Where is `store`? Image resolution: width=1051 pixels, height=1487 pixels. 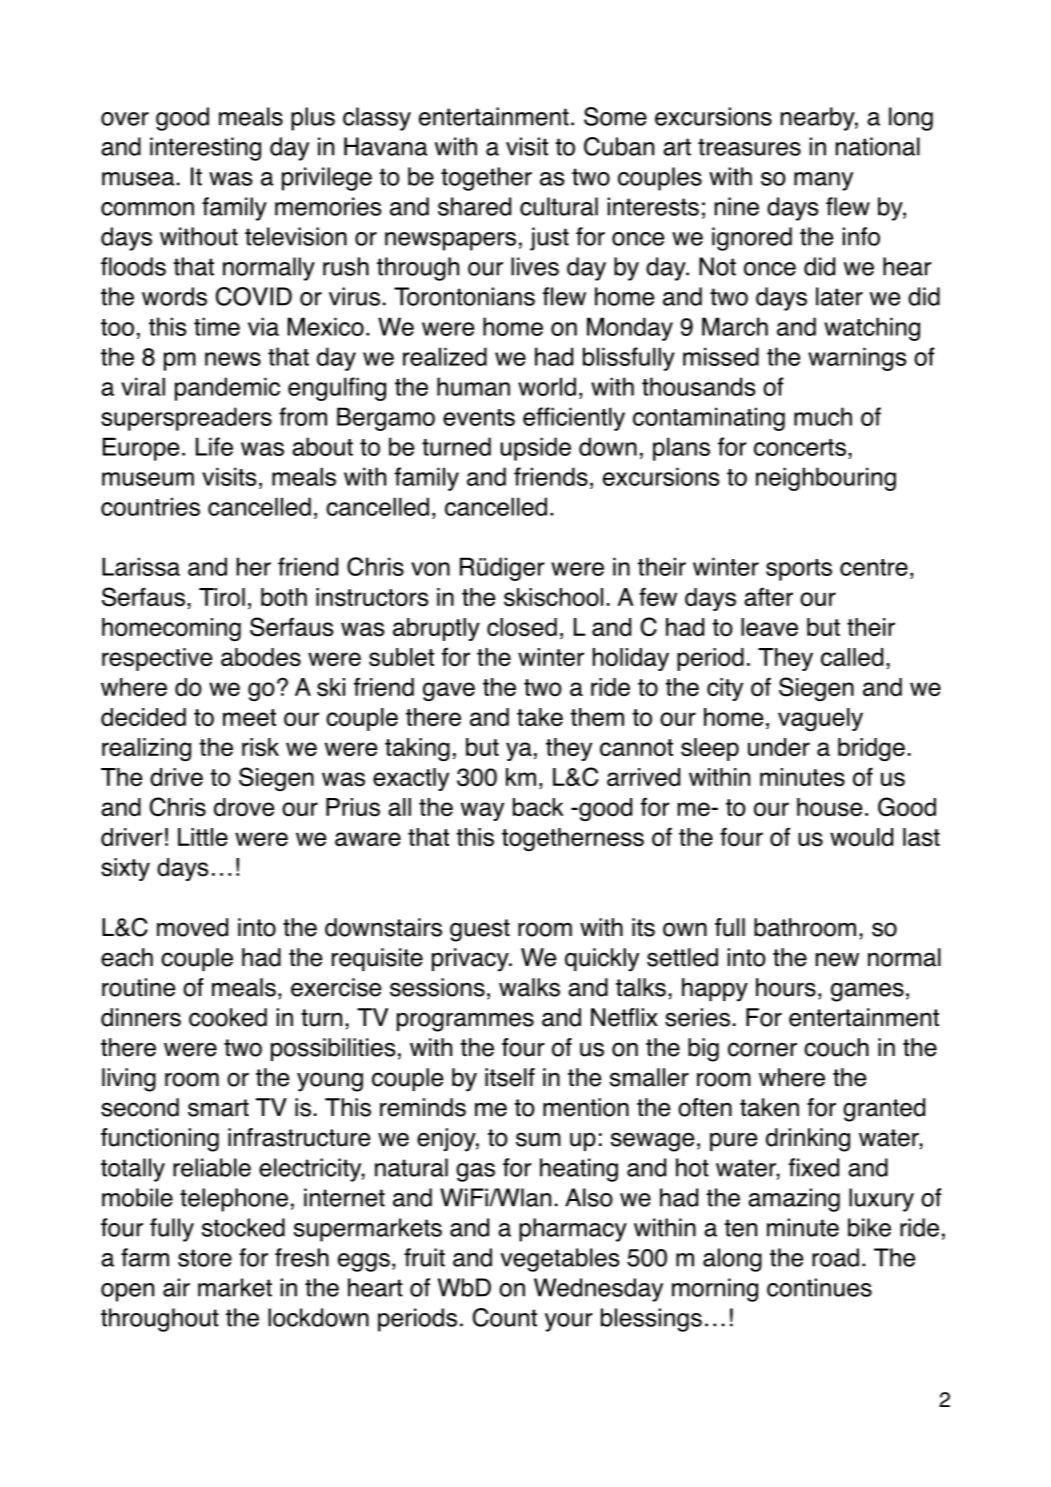
store is located at coordinates (205, 1258).
